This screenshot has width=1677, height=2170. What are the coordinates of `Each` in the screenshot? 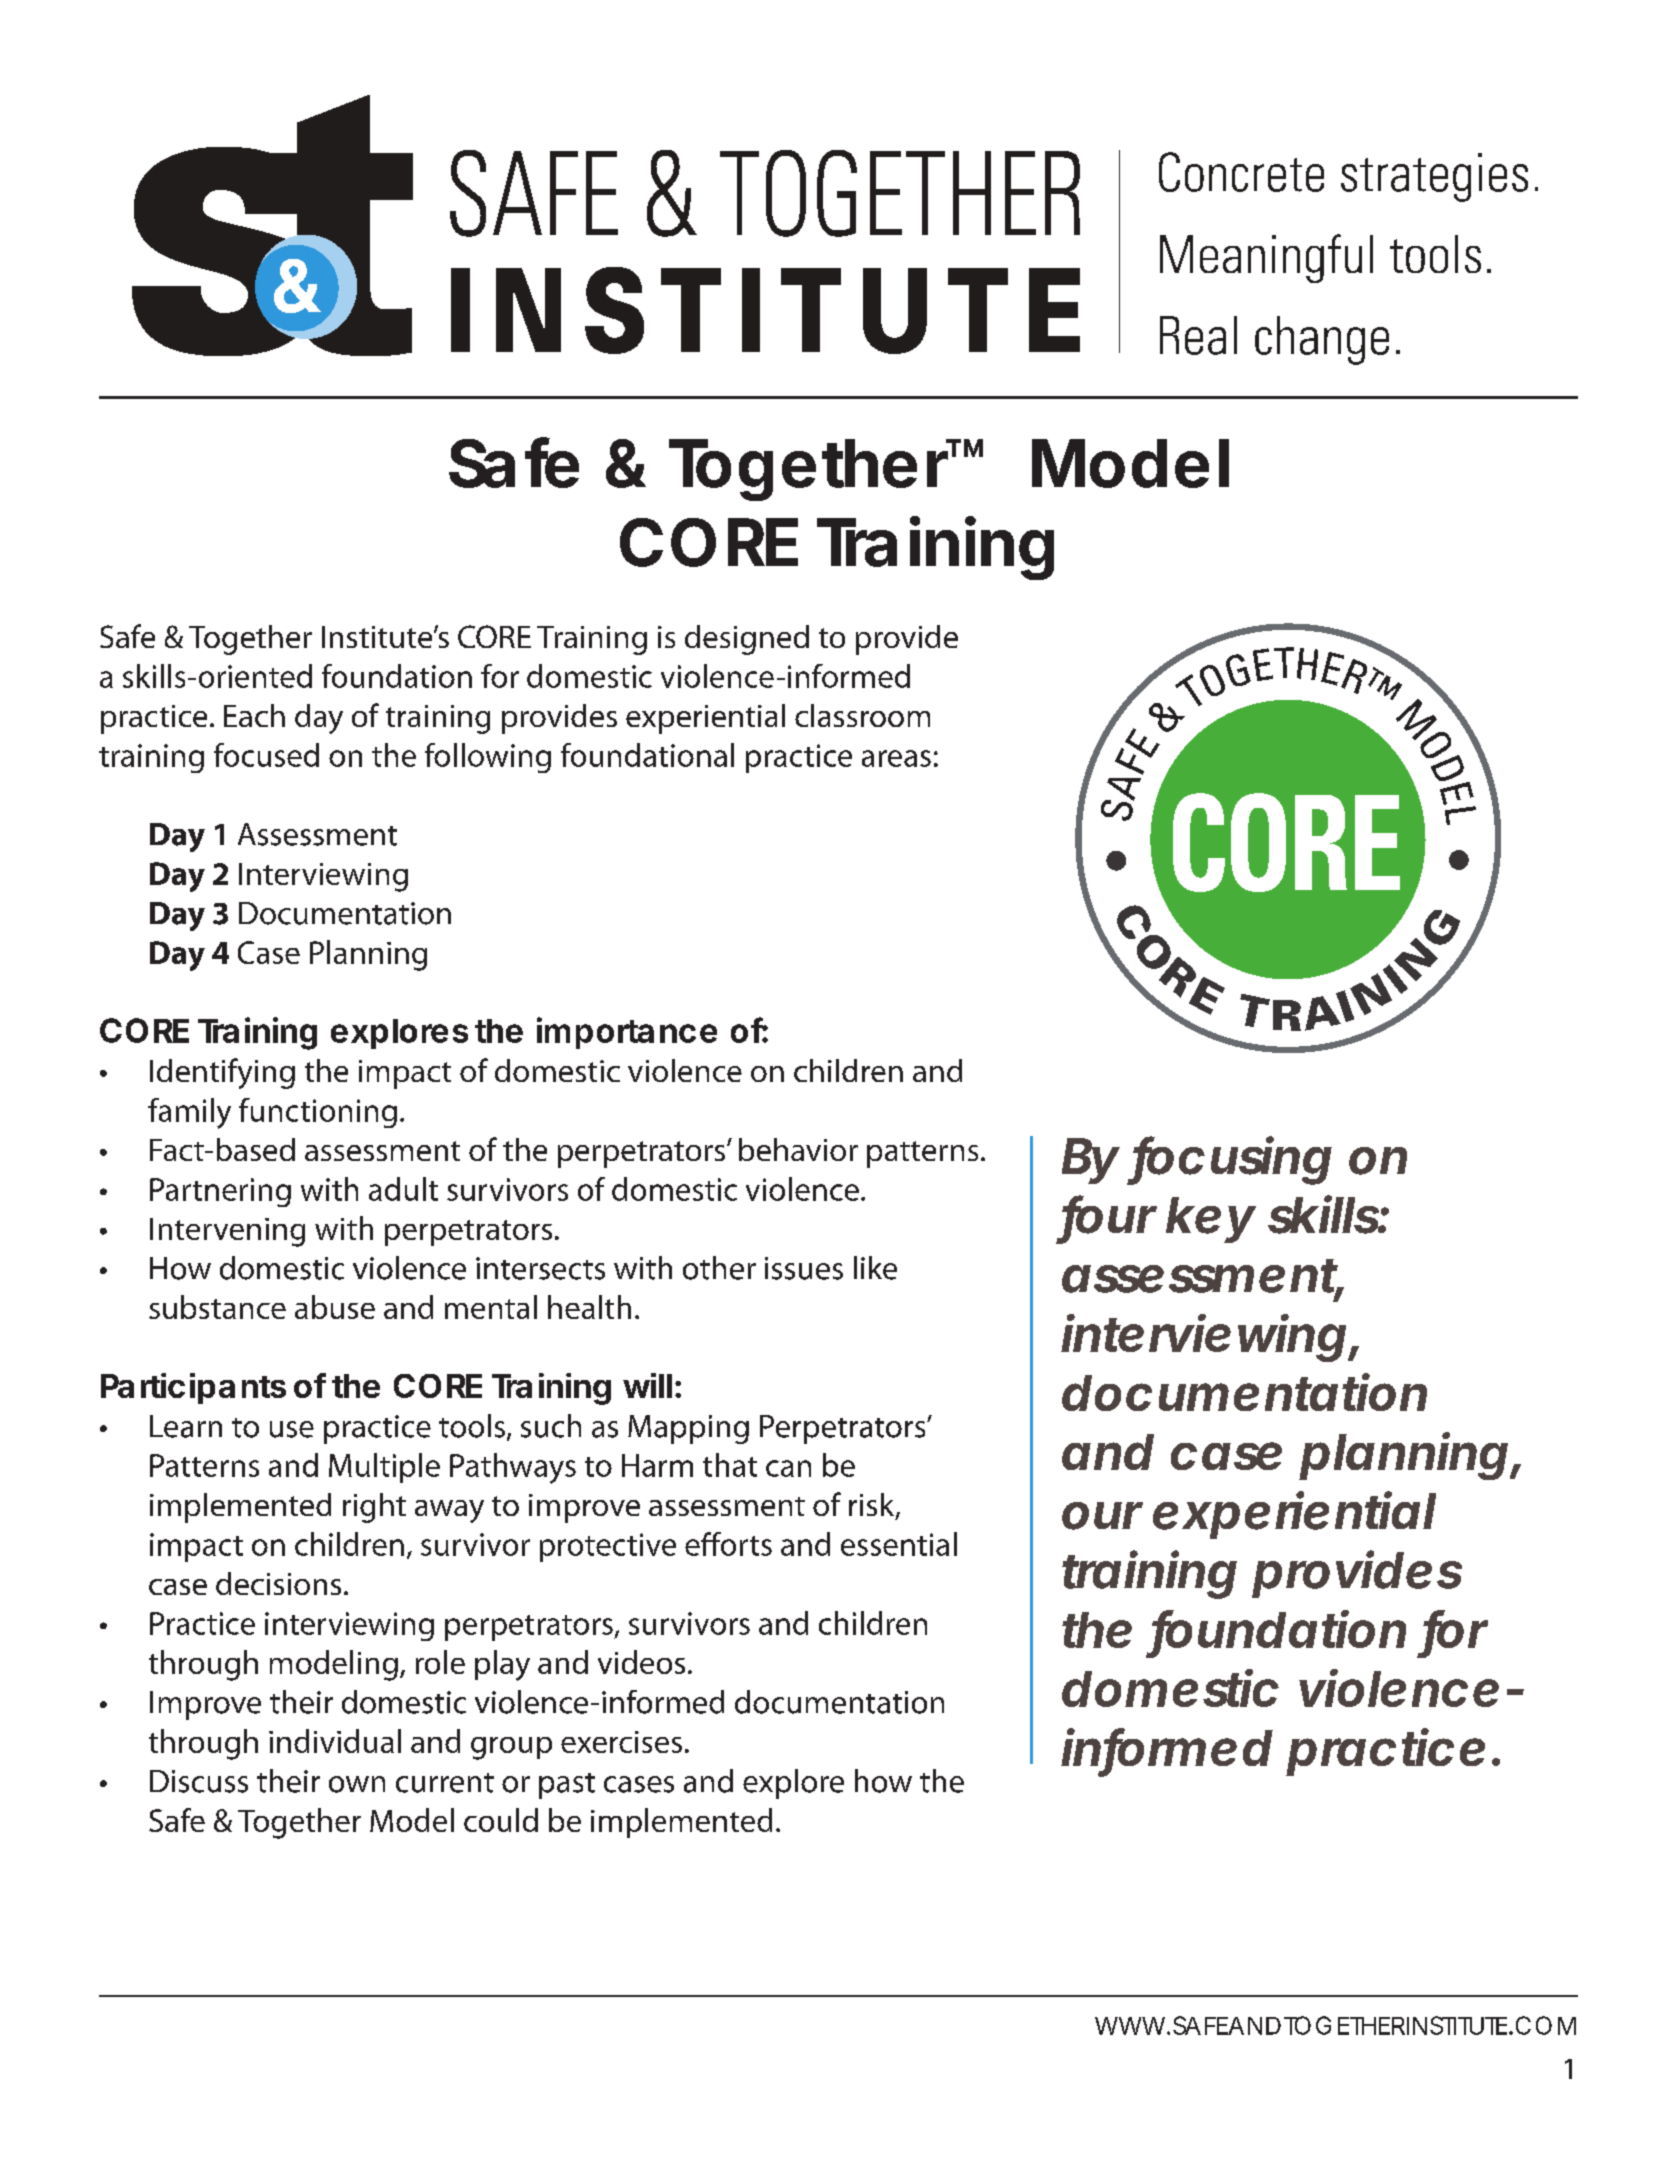 It's located at (254, 715).
